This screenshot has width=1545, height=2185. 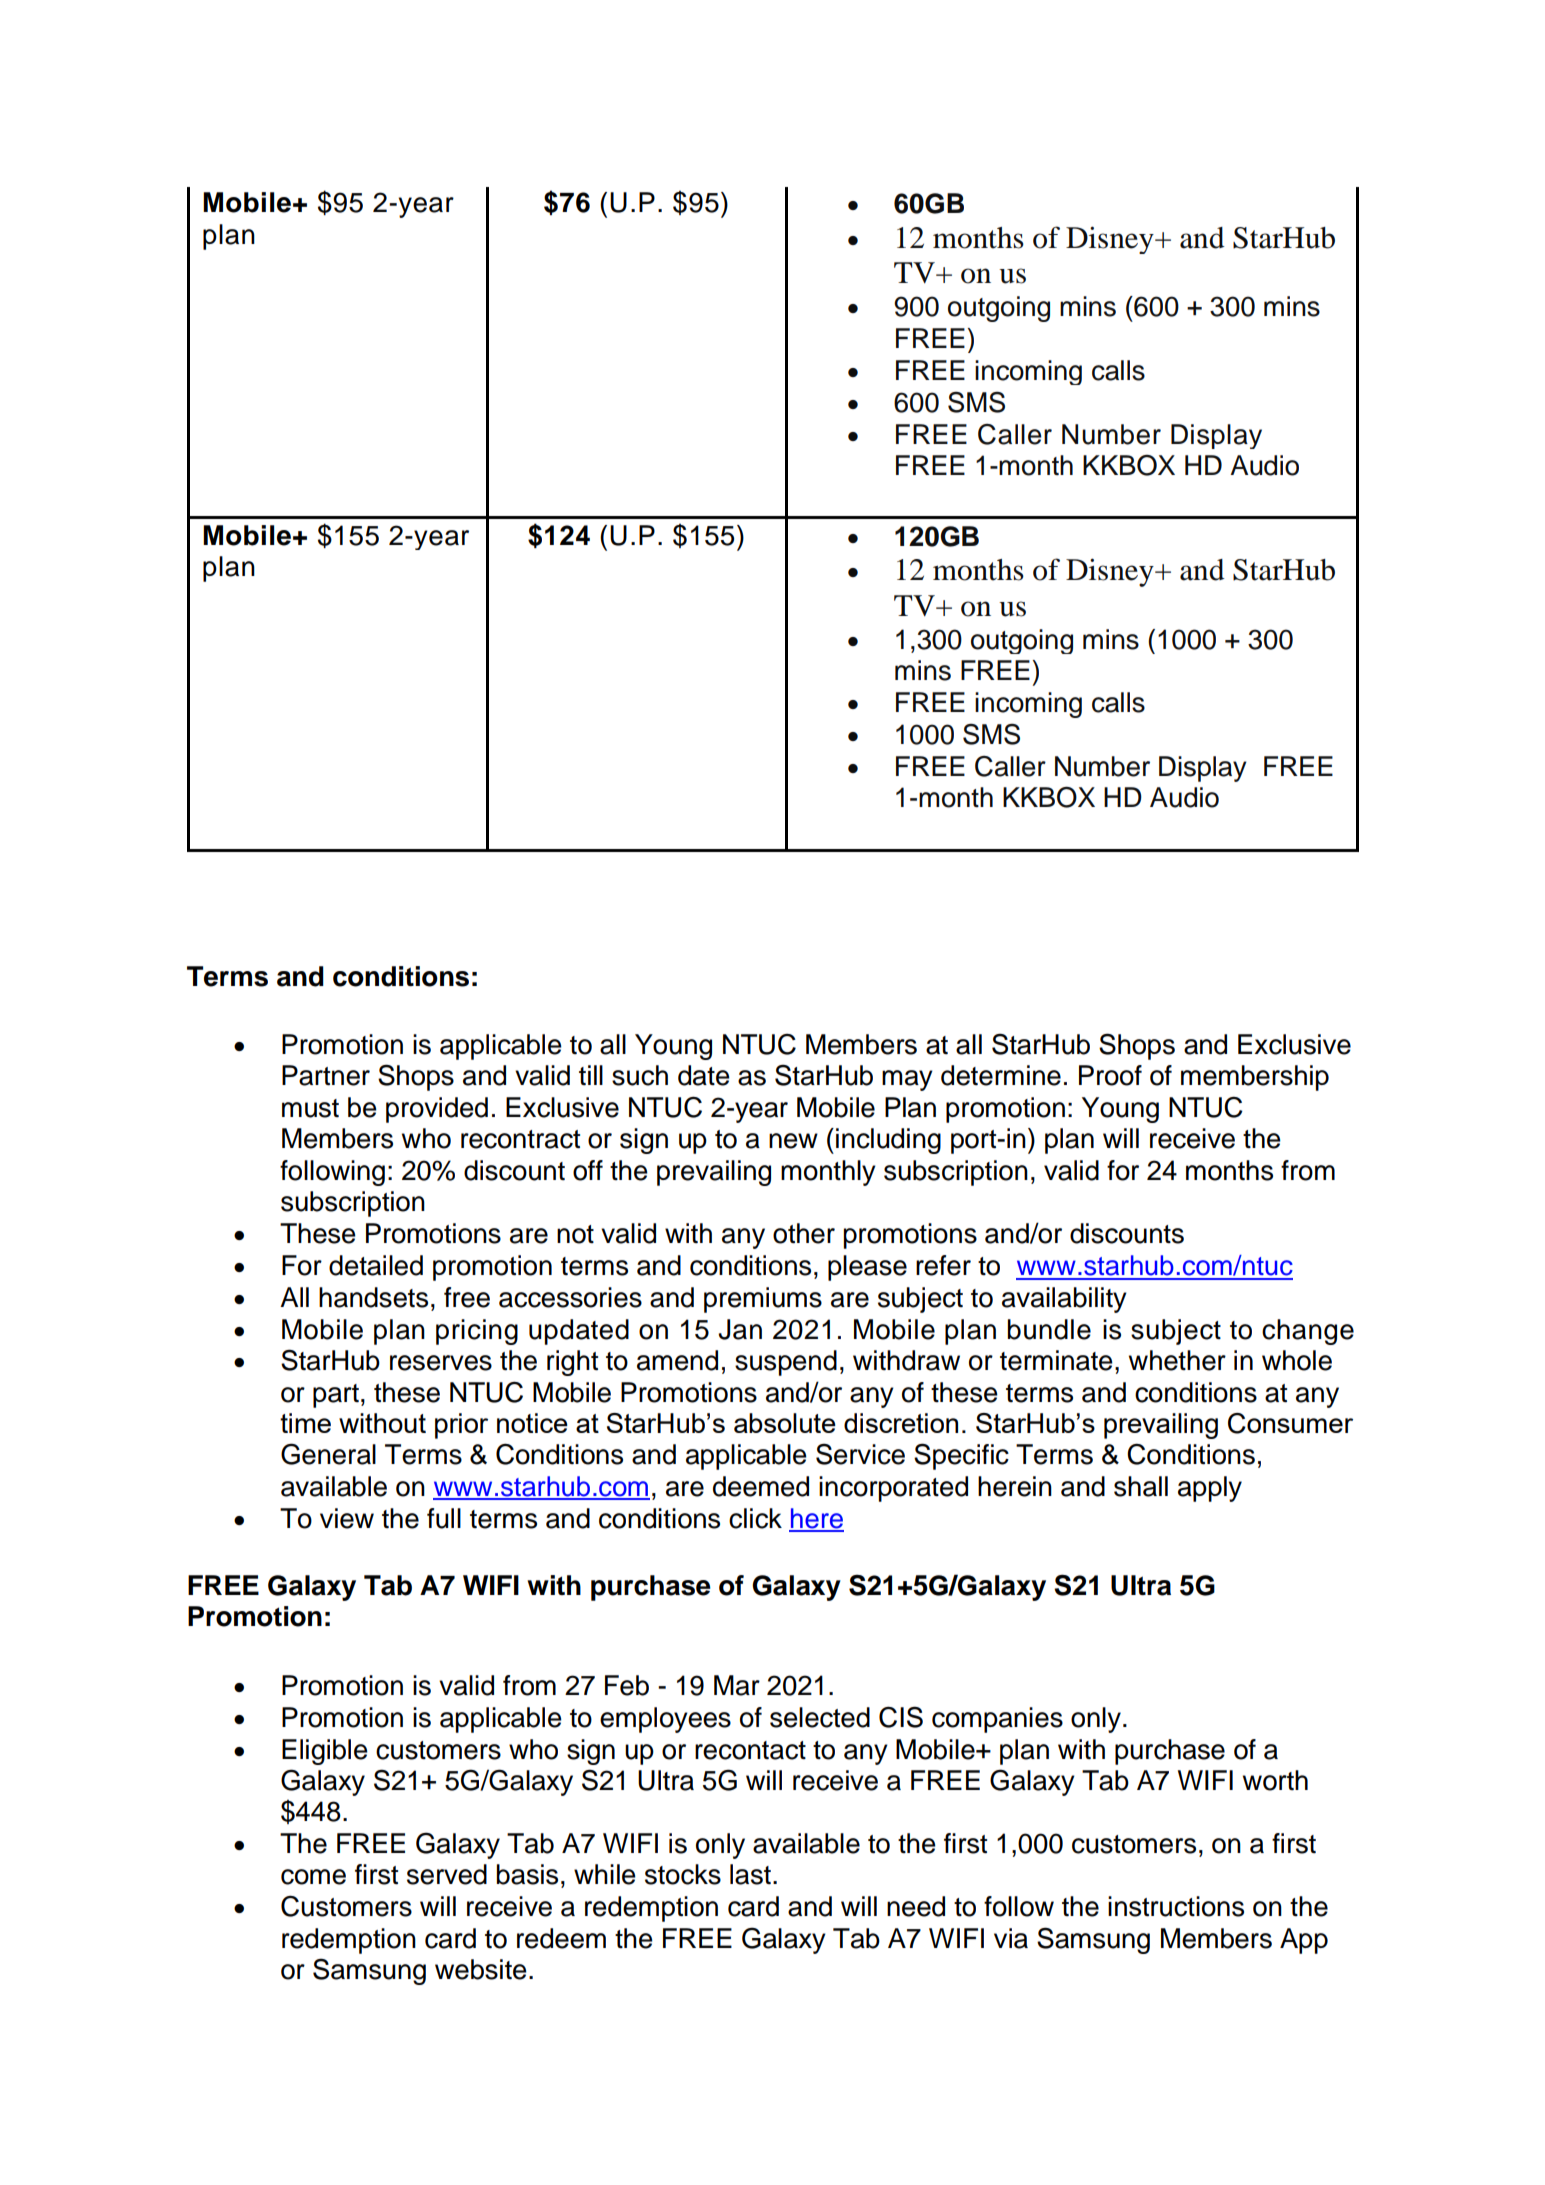 What do you see at coordinates (1210, 1489) in the screenshot?
I see `apply` at bounding box center [1210, 1489].
